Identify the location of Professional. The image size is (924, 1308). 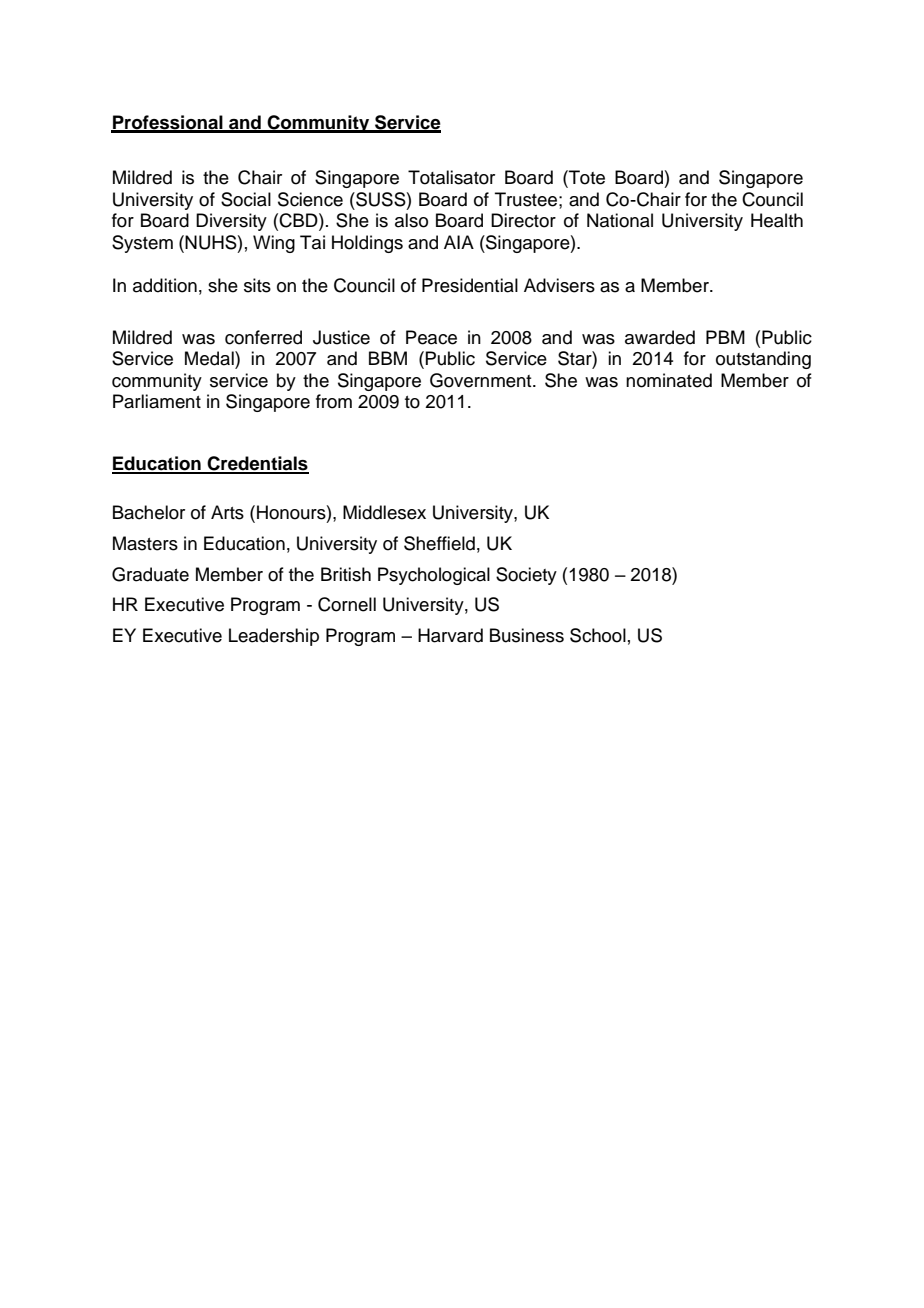
(168, 123).
